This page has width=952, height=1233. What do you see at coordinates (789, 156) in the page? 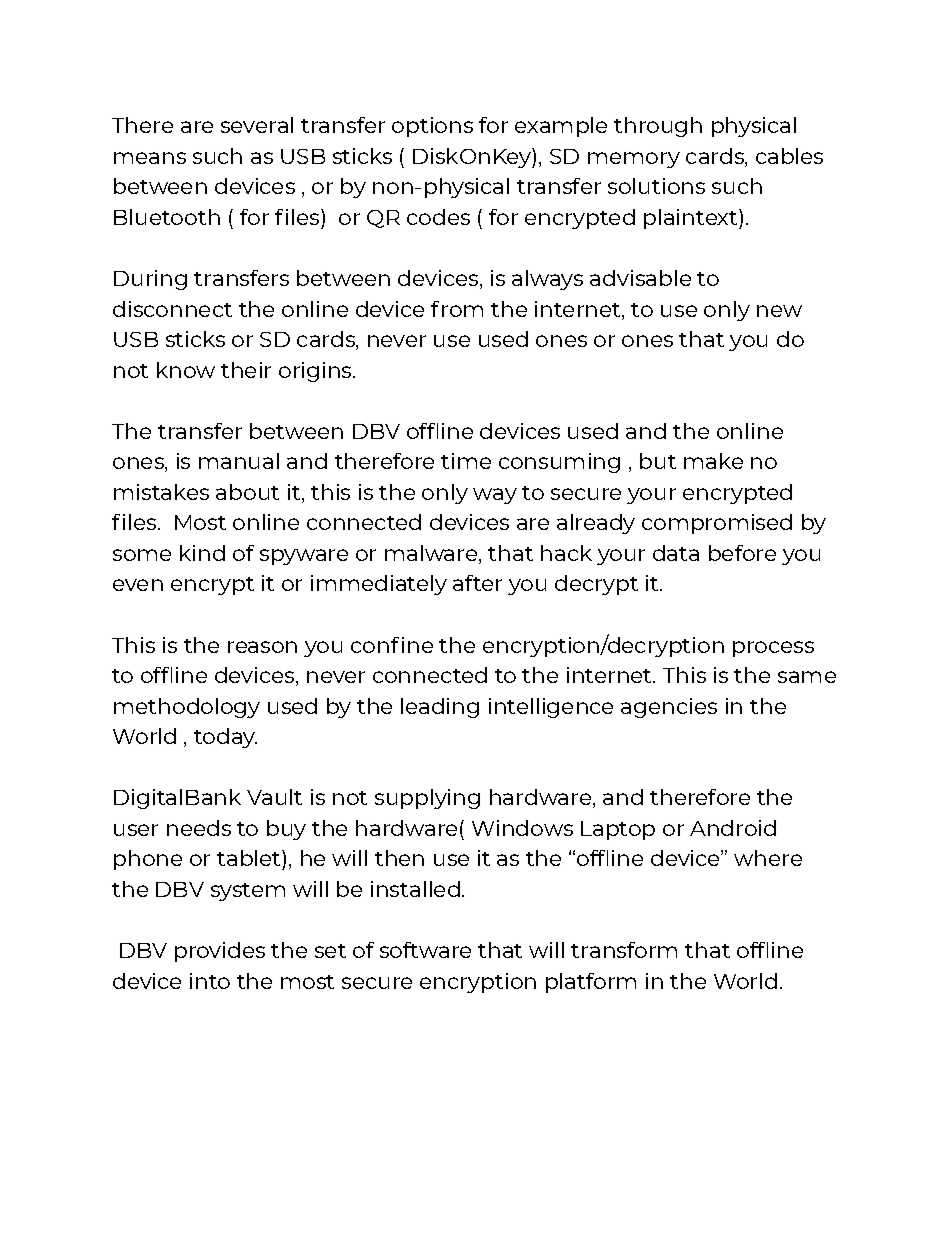
I see `cables` at bounding box center [789, 156].
